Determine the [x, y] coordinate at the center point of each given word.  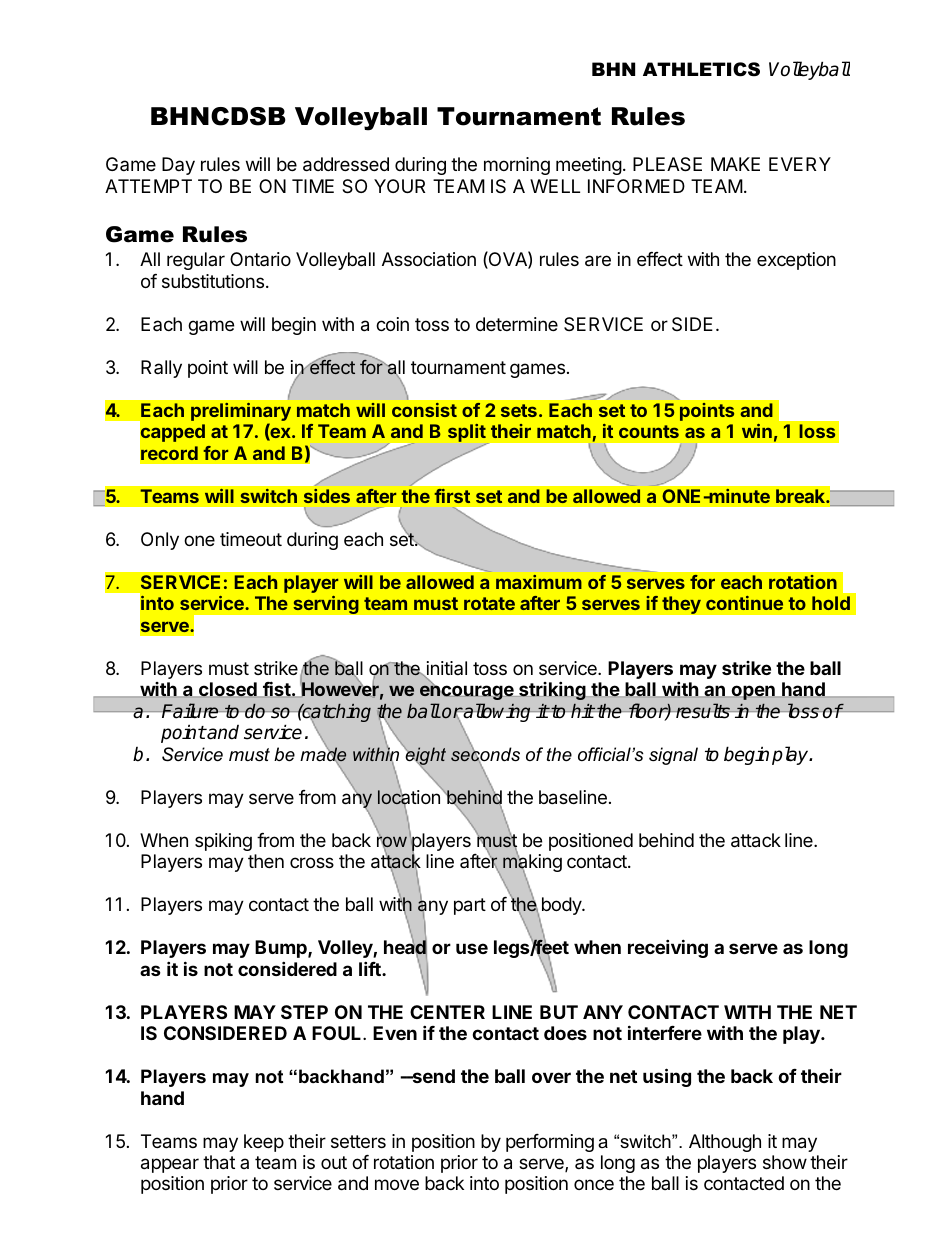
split [468, 434]
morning [517, 166]
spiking [223, 842]
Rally [161, 369]
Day [178, 166]
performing [550, 1143]
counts [649, 431]
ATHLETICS [701, 69]
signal [673, 756]
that [219, 1162]
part [470, 906]
